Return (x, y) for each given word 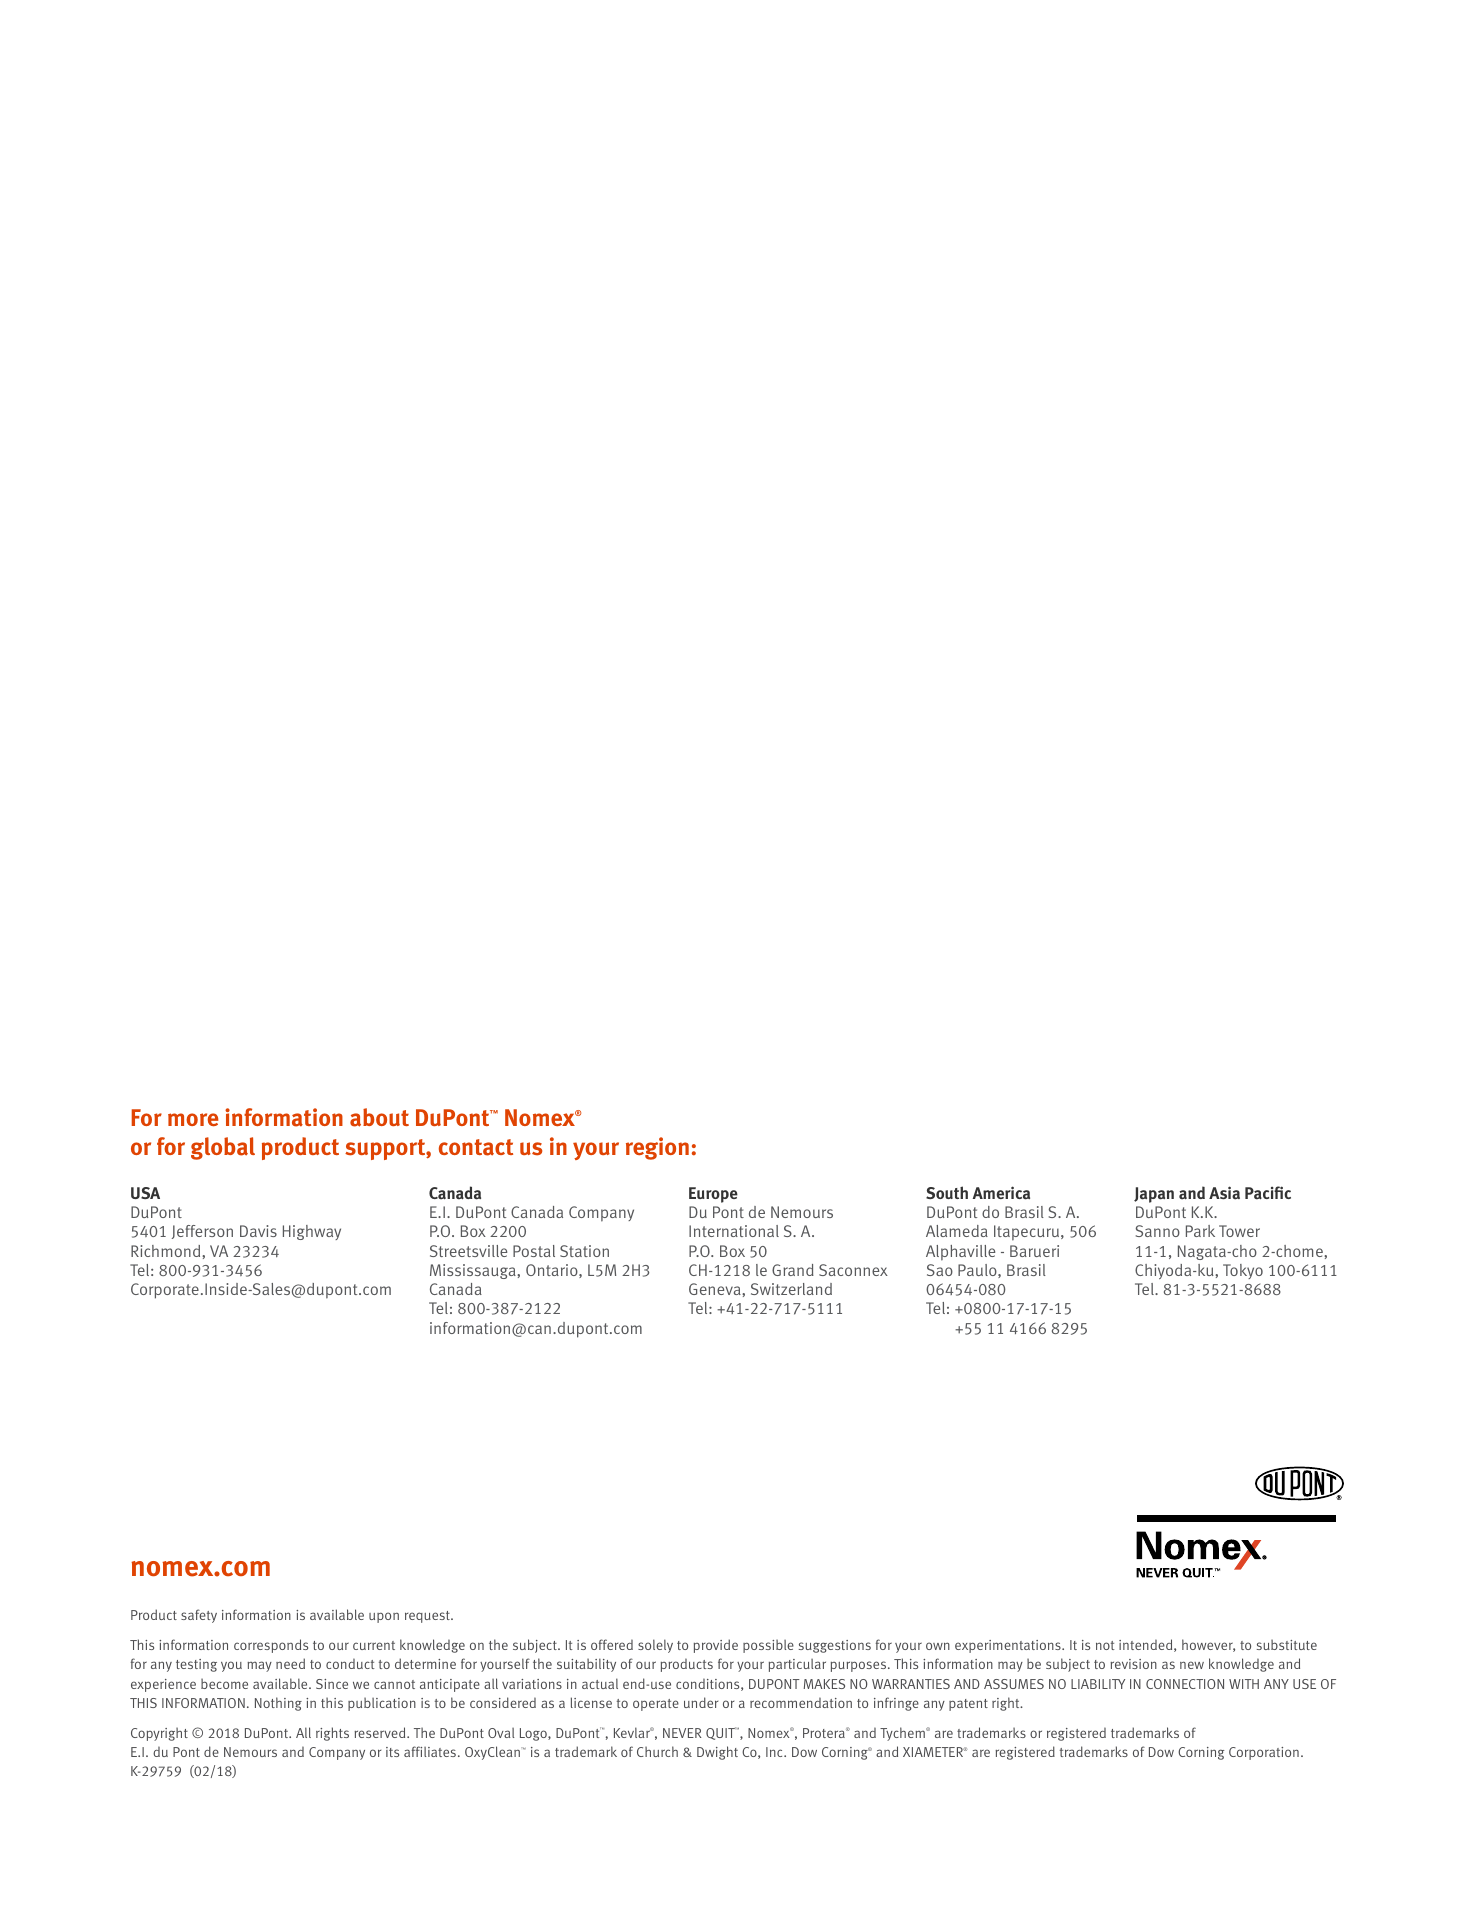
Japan (1154, 1195)
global (223, 1148)
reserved (381, 1732)
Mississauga (474, 1271)
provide (716, 1646)
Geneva (716, 1289)
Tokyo (1243, 1271)
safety (199, 1616)
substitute (1287, 1644)
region (657, 1148)
